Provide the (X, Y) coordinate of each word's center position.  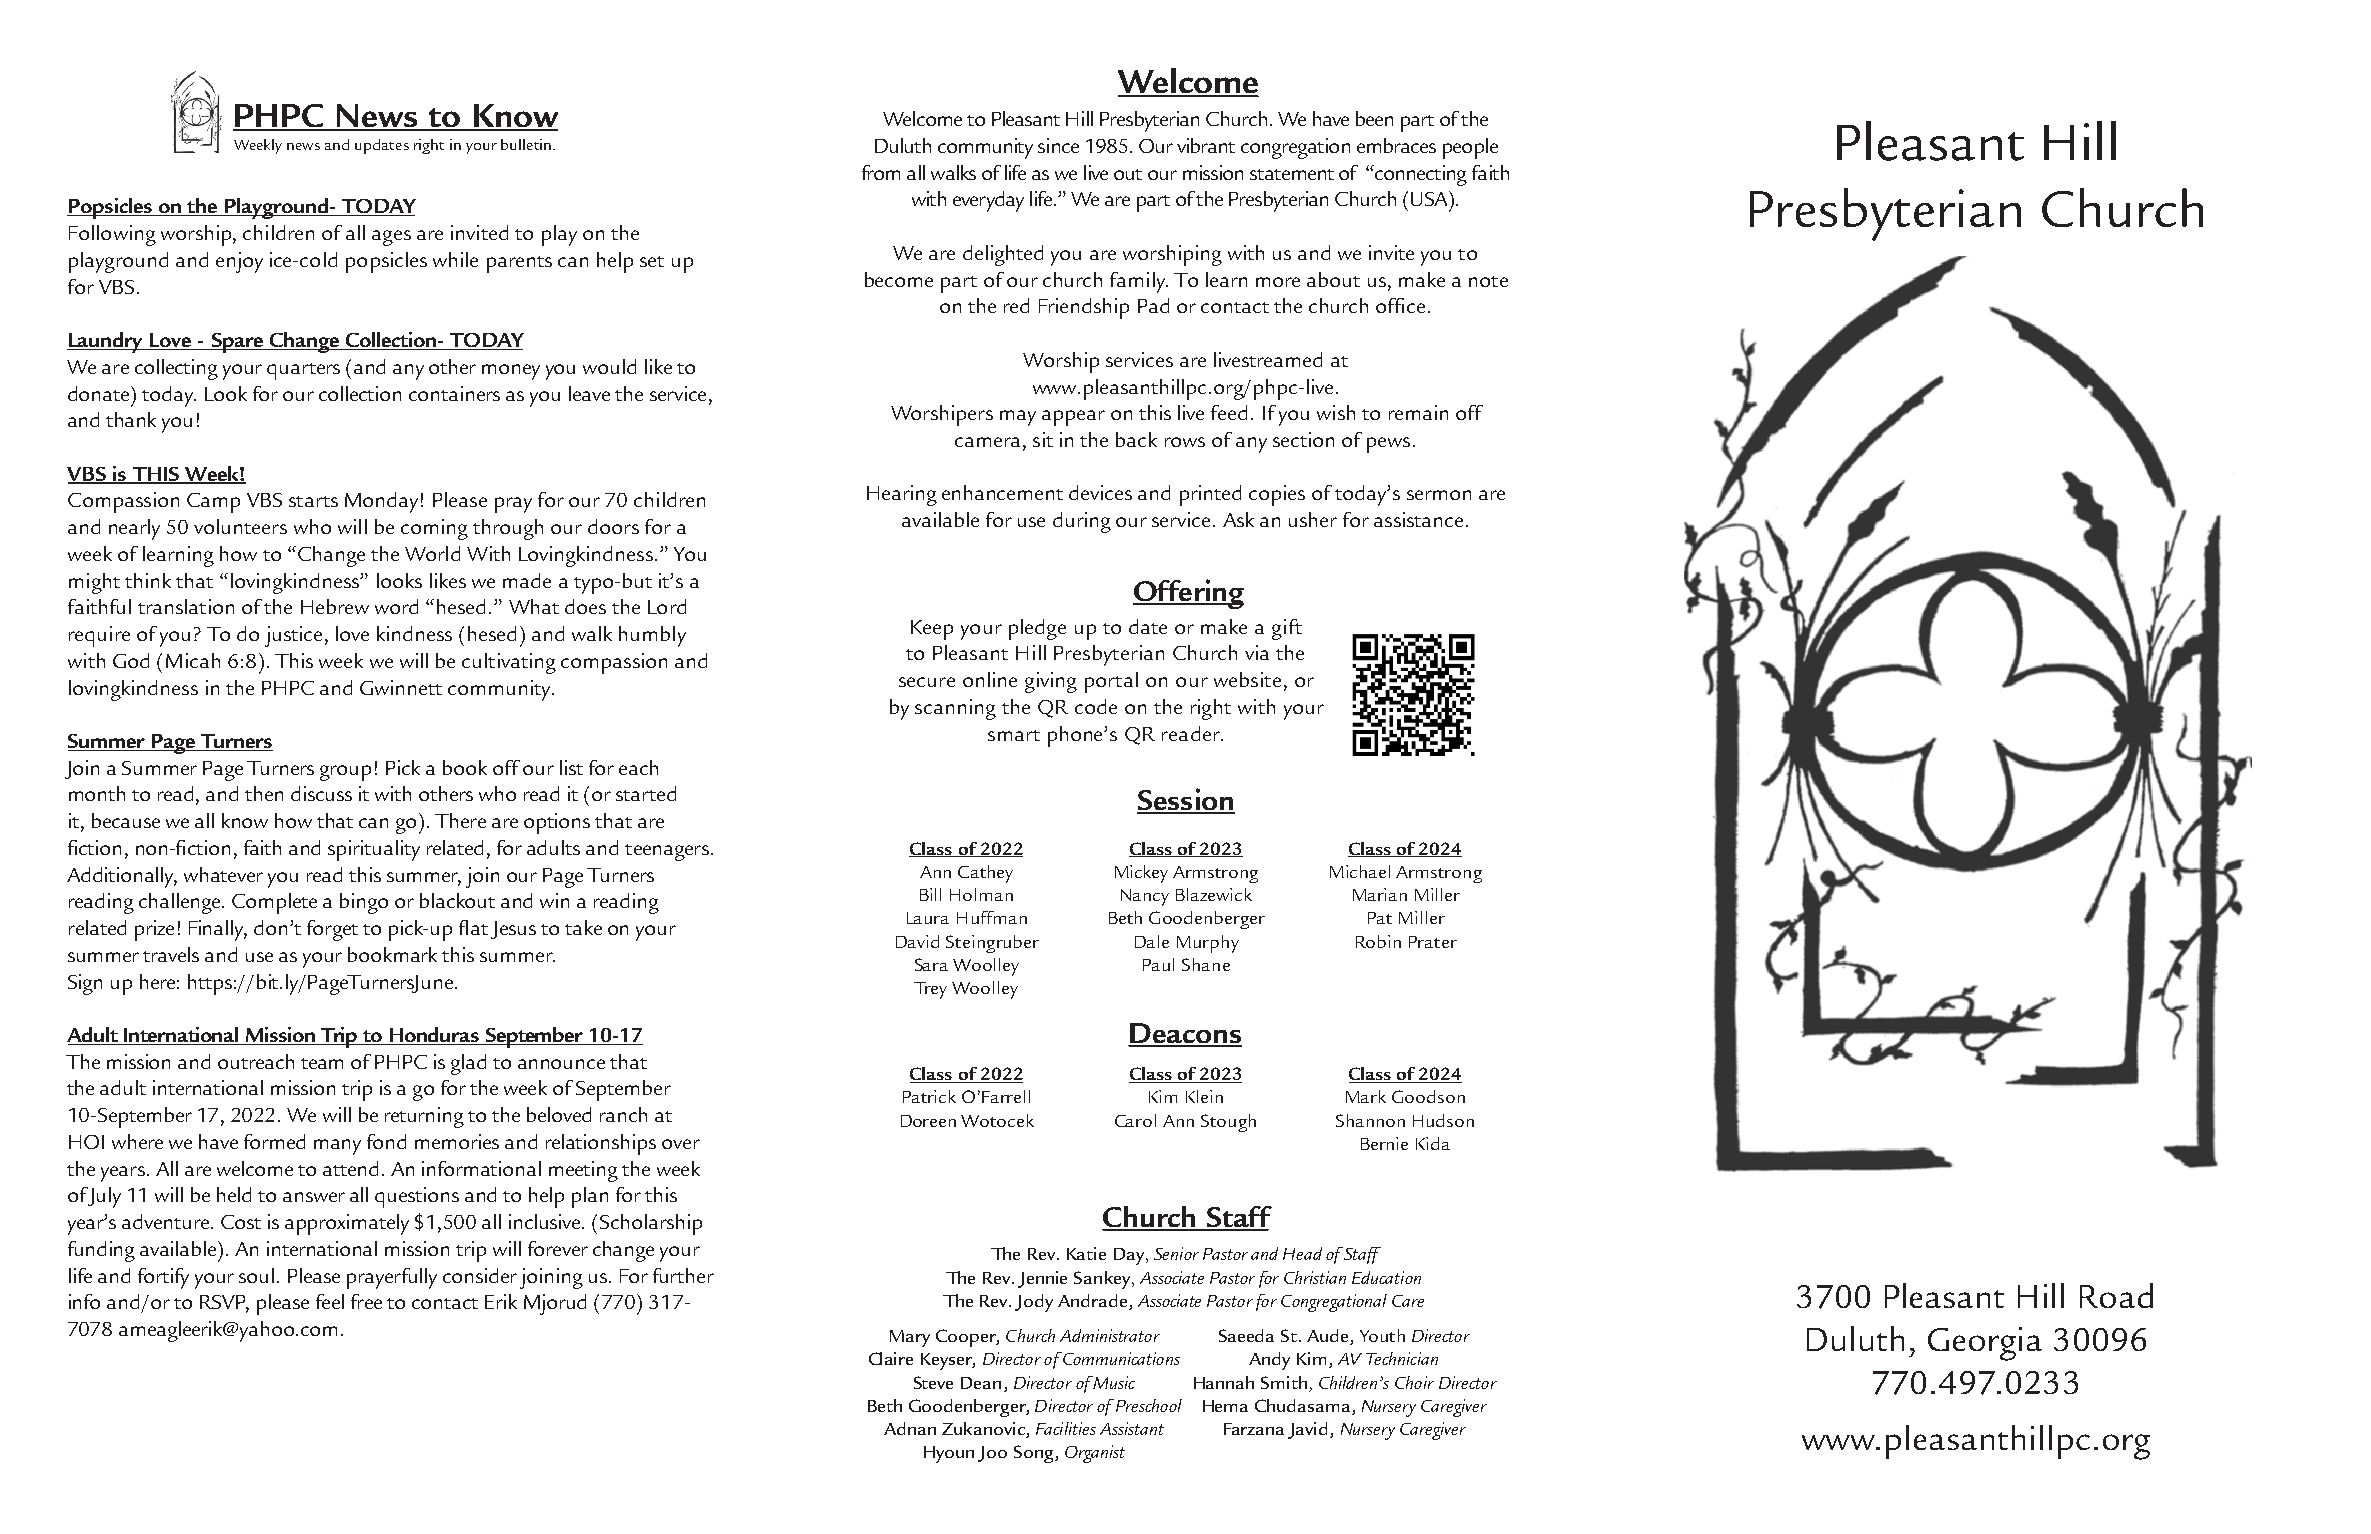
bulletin (526, 144)
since (1058, 145)
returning (424, 1117)
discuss (321, 793)
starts (313, 501)
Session (1186, 800)
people (1470, 148)
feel (330, 1301)
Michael (1360, 871)
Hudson (1443, 1120)
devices (1100, 492)
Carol (1135, 1120)
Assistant (1132, 1428)
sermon (1439, 495)
